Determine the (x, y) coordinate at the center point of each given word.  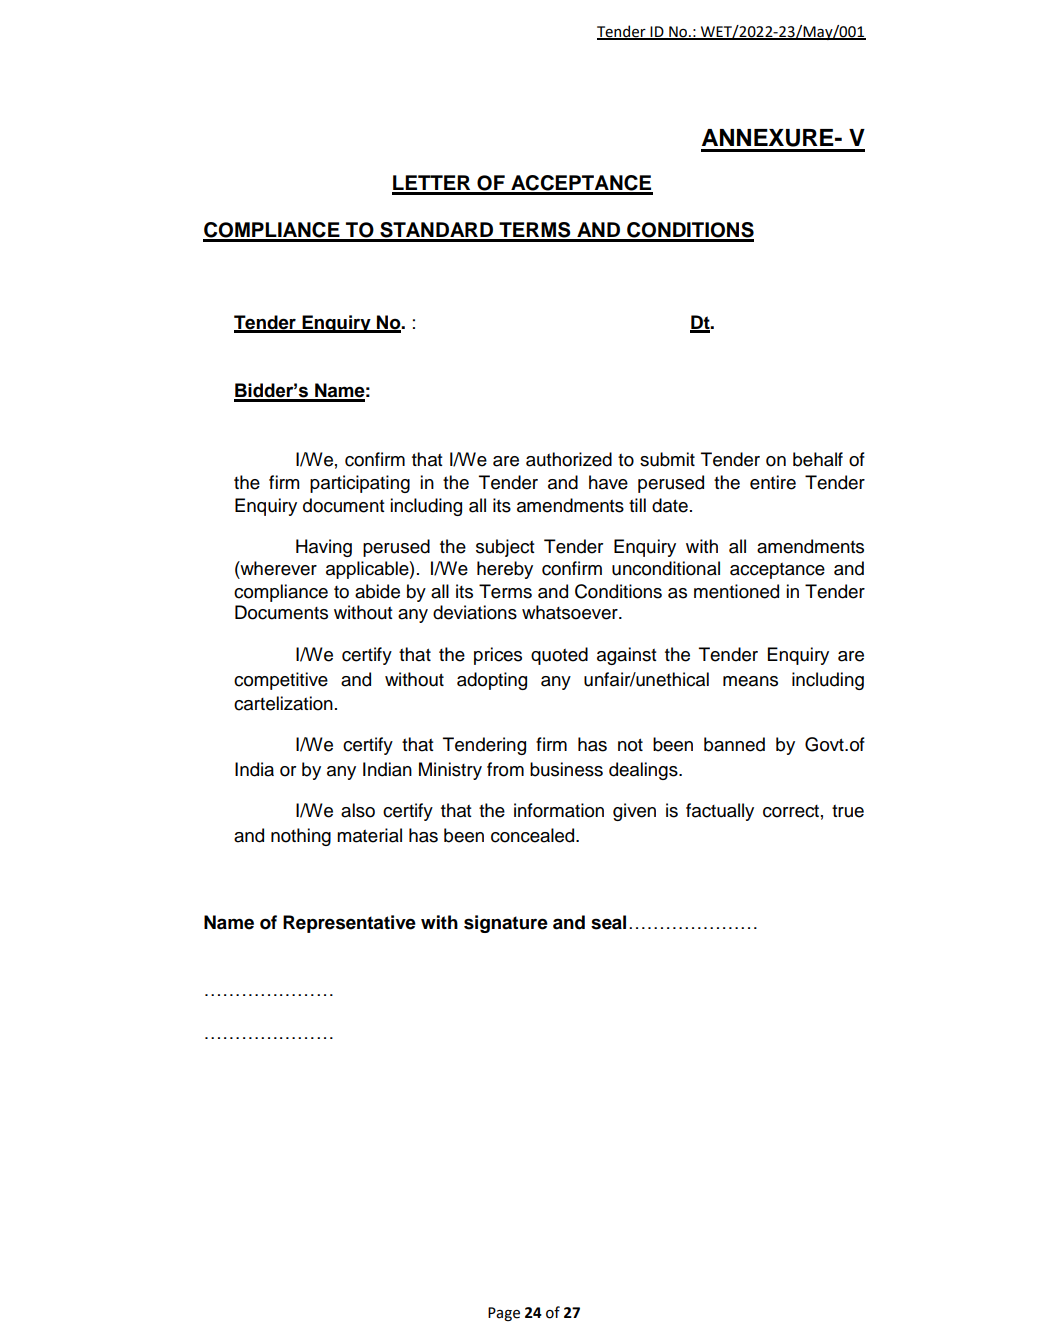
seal (608, 922)
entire (773, 482)
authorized (569, 459)
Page (504, 1314)
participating (360, 484)
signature (506, 924)
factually (720, 812)
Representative (349, 924)
